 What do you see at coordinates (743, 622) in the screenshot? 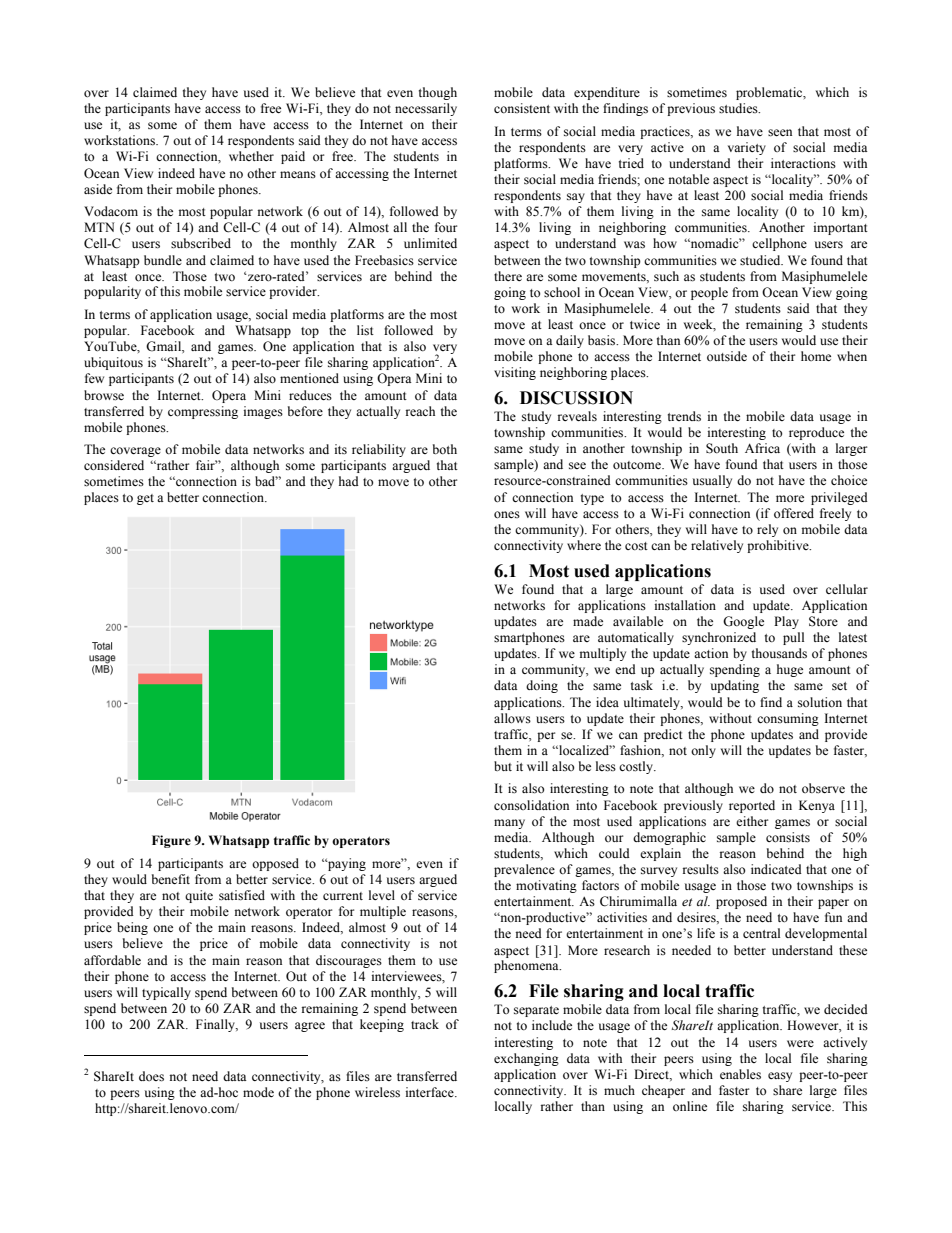
I see `Google` at bounding box center [743, 622].
